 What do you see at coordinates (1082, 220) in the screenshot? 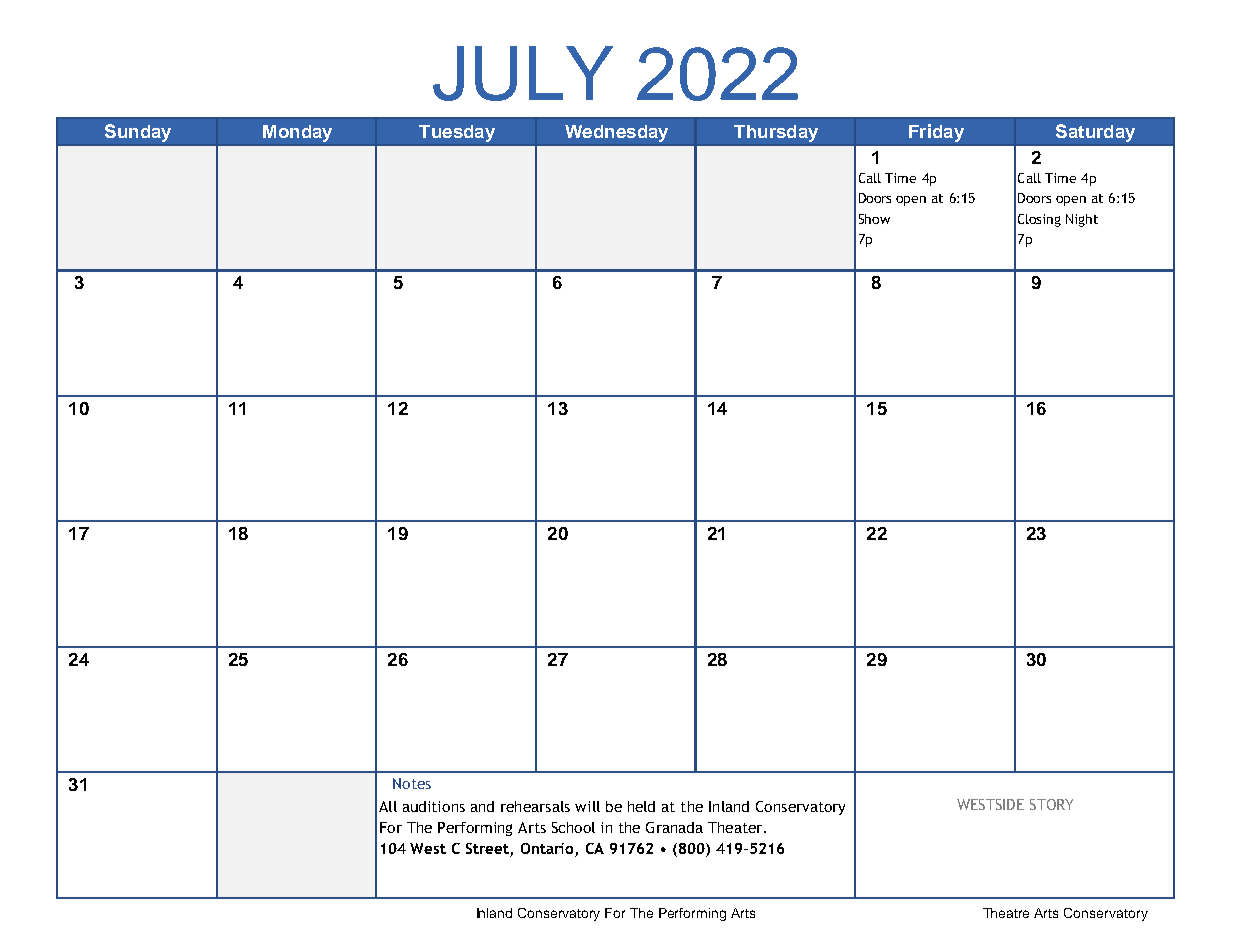
I see `Night` at bounding box center [1082, 220].
